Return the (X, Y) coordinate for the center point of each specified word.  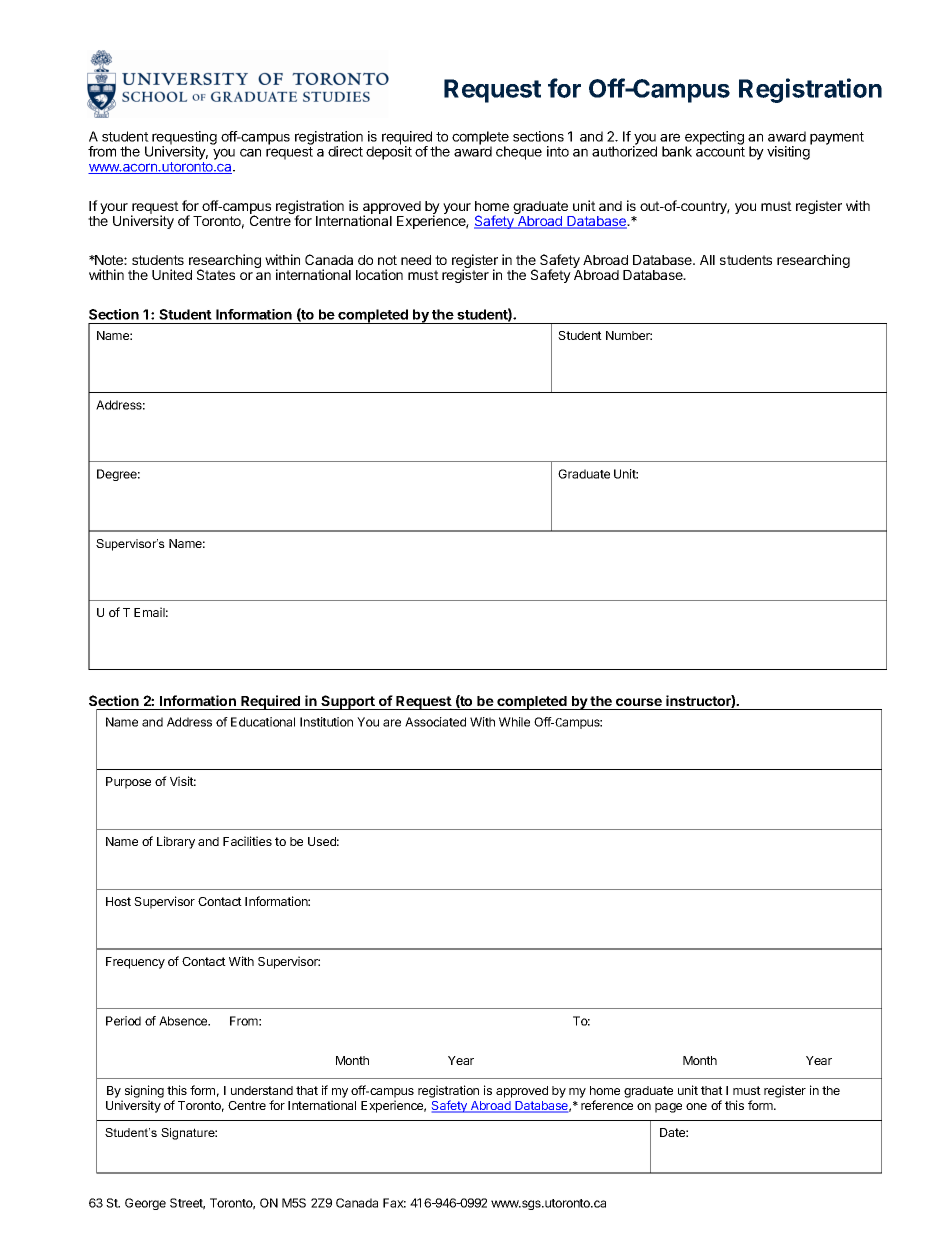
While (514, 722)
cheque (519, 153)
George (145, 1204)
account (720, 152)
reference (607, 1105)
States (216, 274)
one (696, 1106)
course (639, 702)
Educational (263, 722)
